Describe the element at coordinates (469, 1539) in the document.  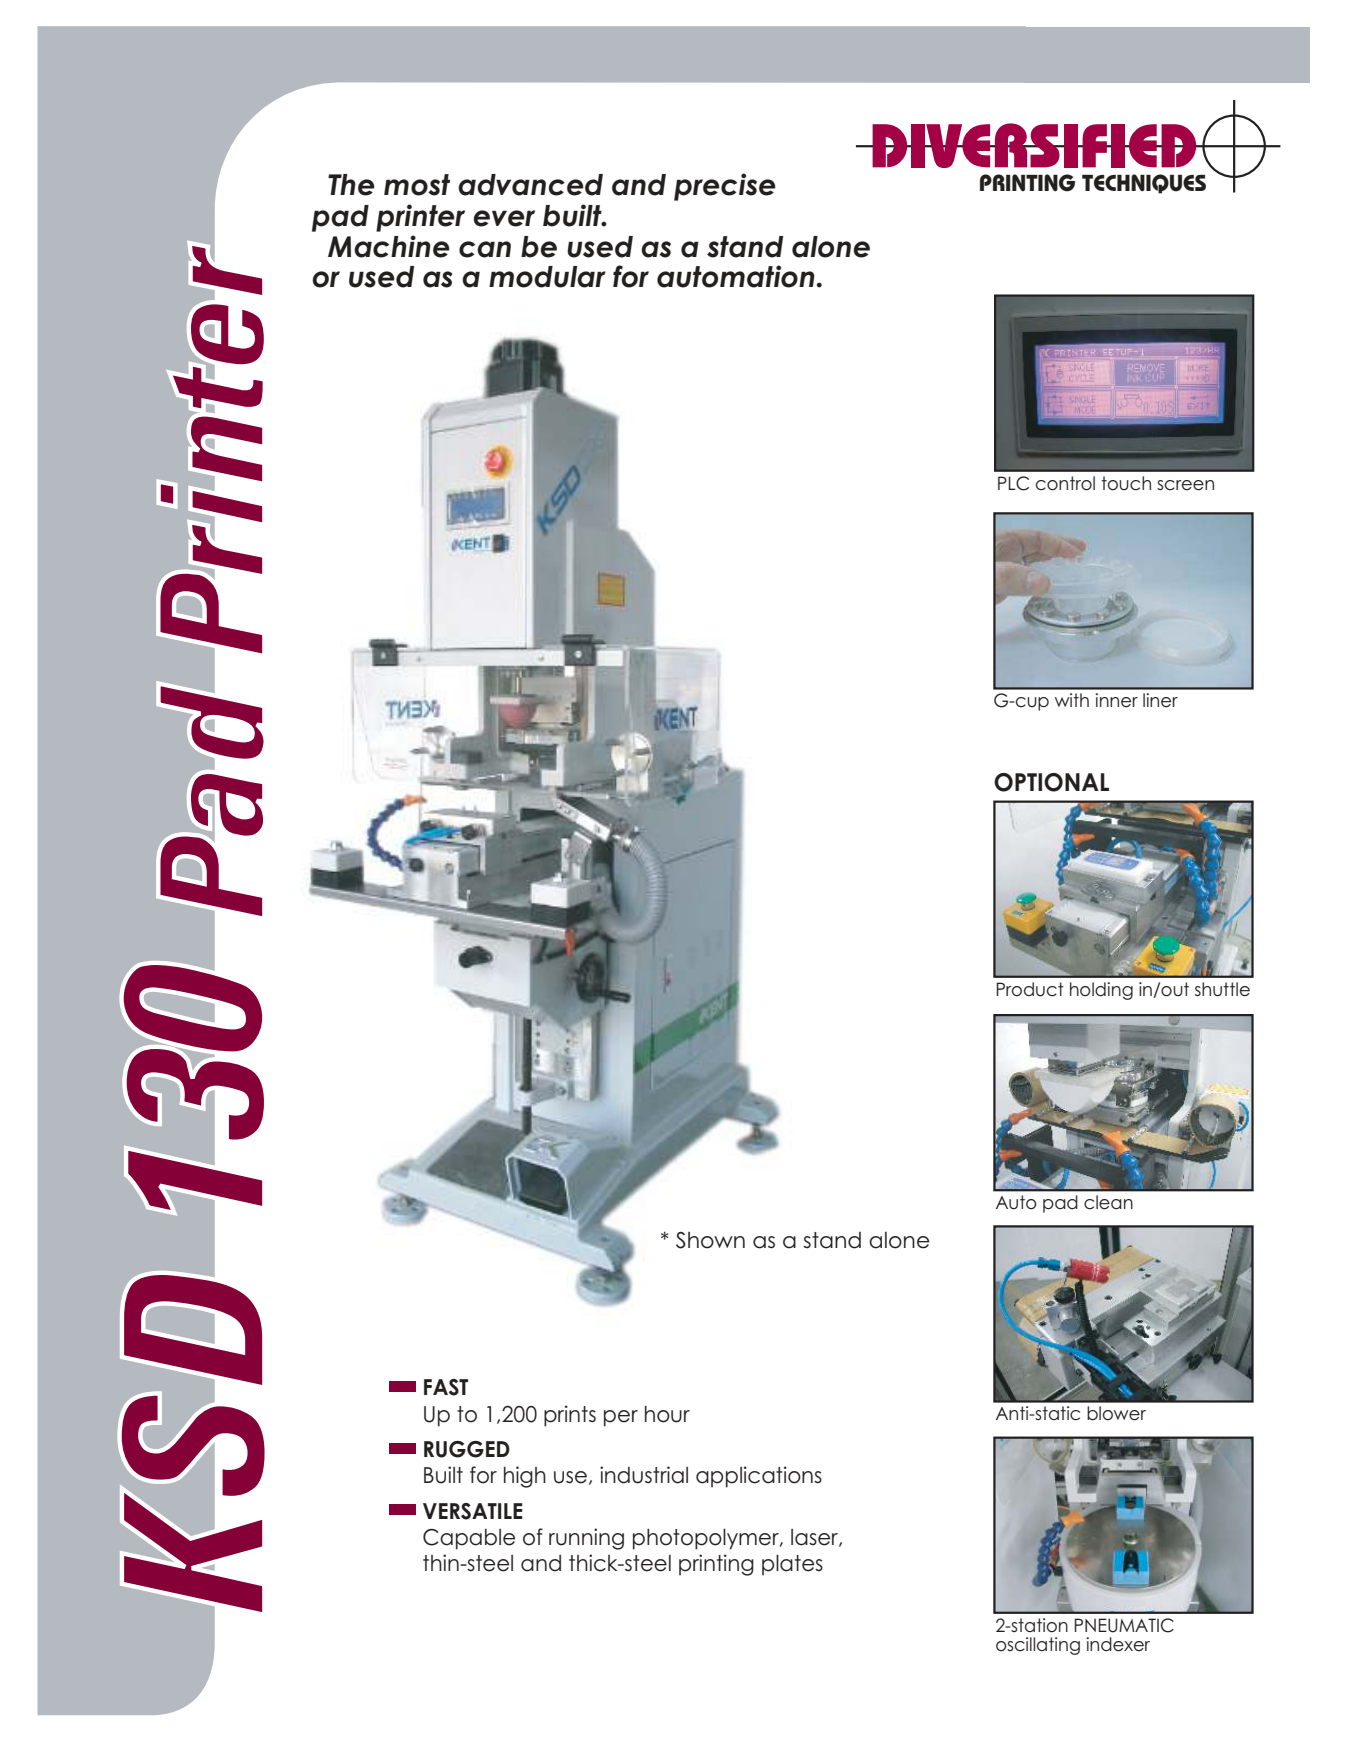
I see `Capable` at that location.
